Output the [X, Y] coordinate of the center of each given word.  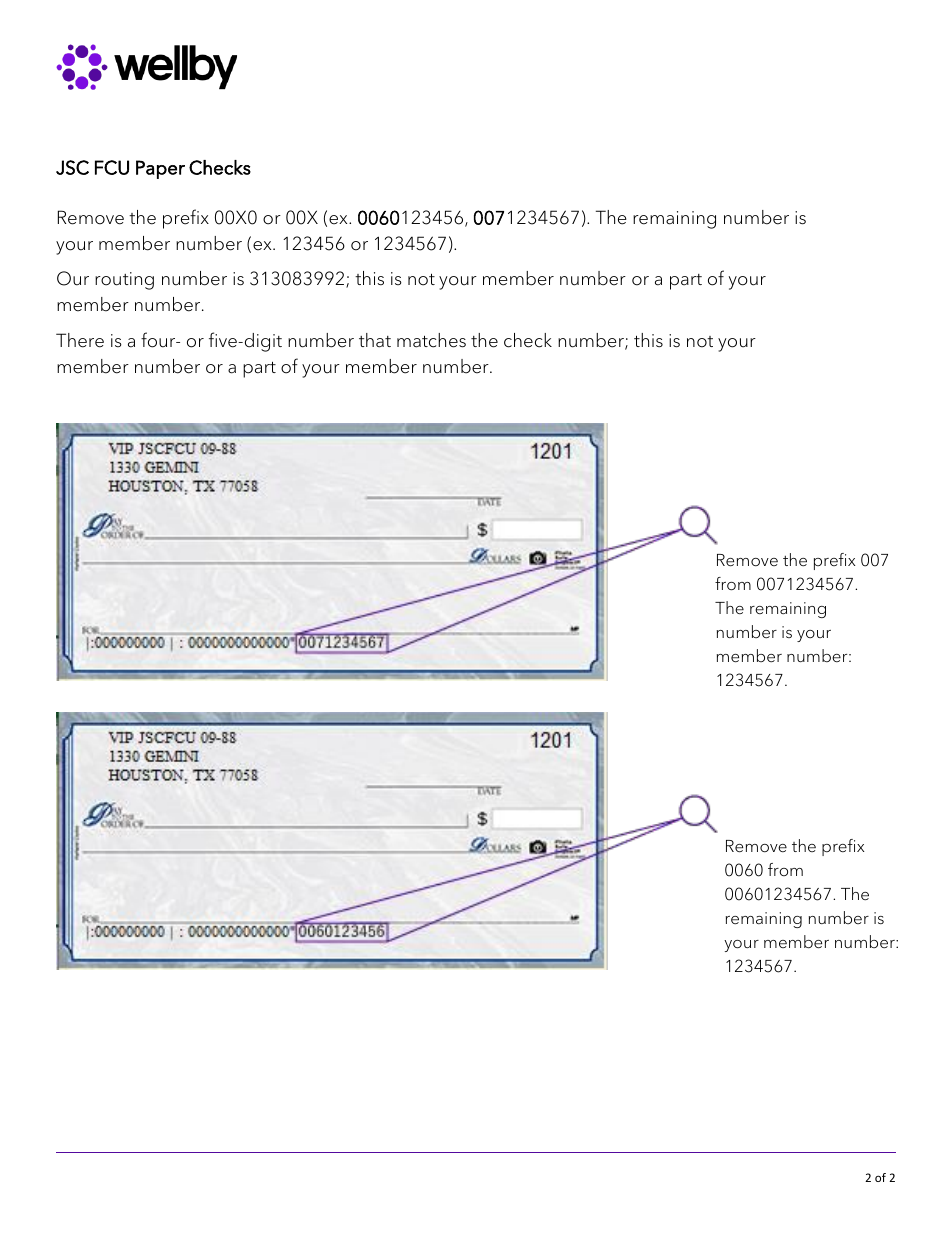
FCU [112, 167]
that [375, 340]
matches [431, 340]
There [80, 340]
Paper [160, 169]
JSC [72, 167]
